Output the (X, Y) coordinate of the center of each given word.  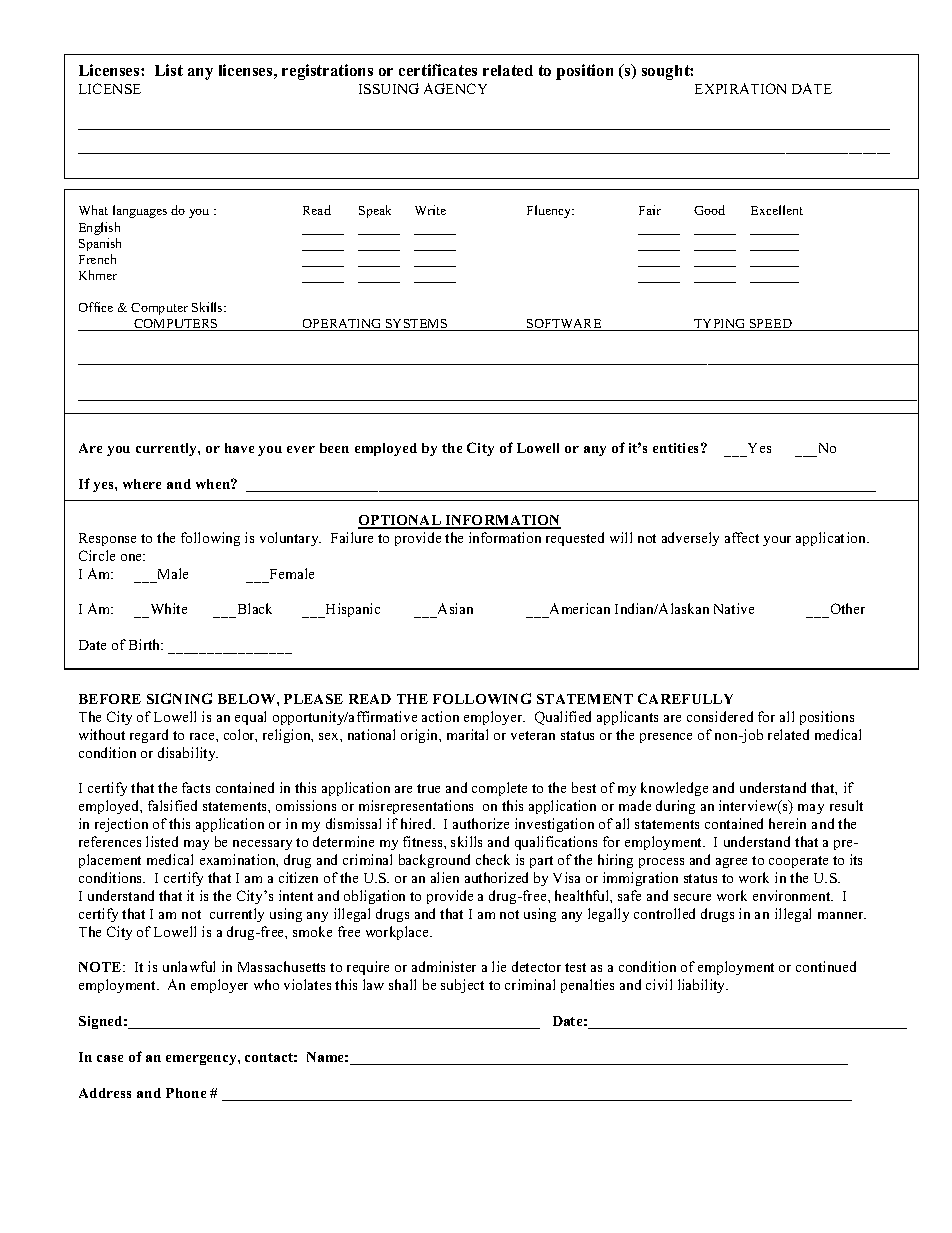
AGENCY (455, 88)
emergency (202, 1060)
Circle (97, 555)
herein (787, 823)
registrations (327, 72)
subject (462, 986)
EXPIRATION (740, 88)
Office (96, 307)
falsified (172, 805)
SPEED (771, 325)
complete (499, 789)
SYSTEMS (417, 325)
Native (734, 608)
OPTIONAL (400, 521)
